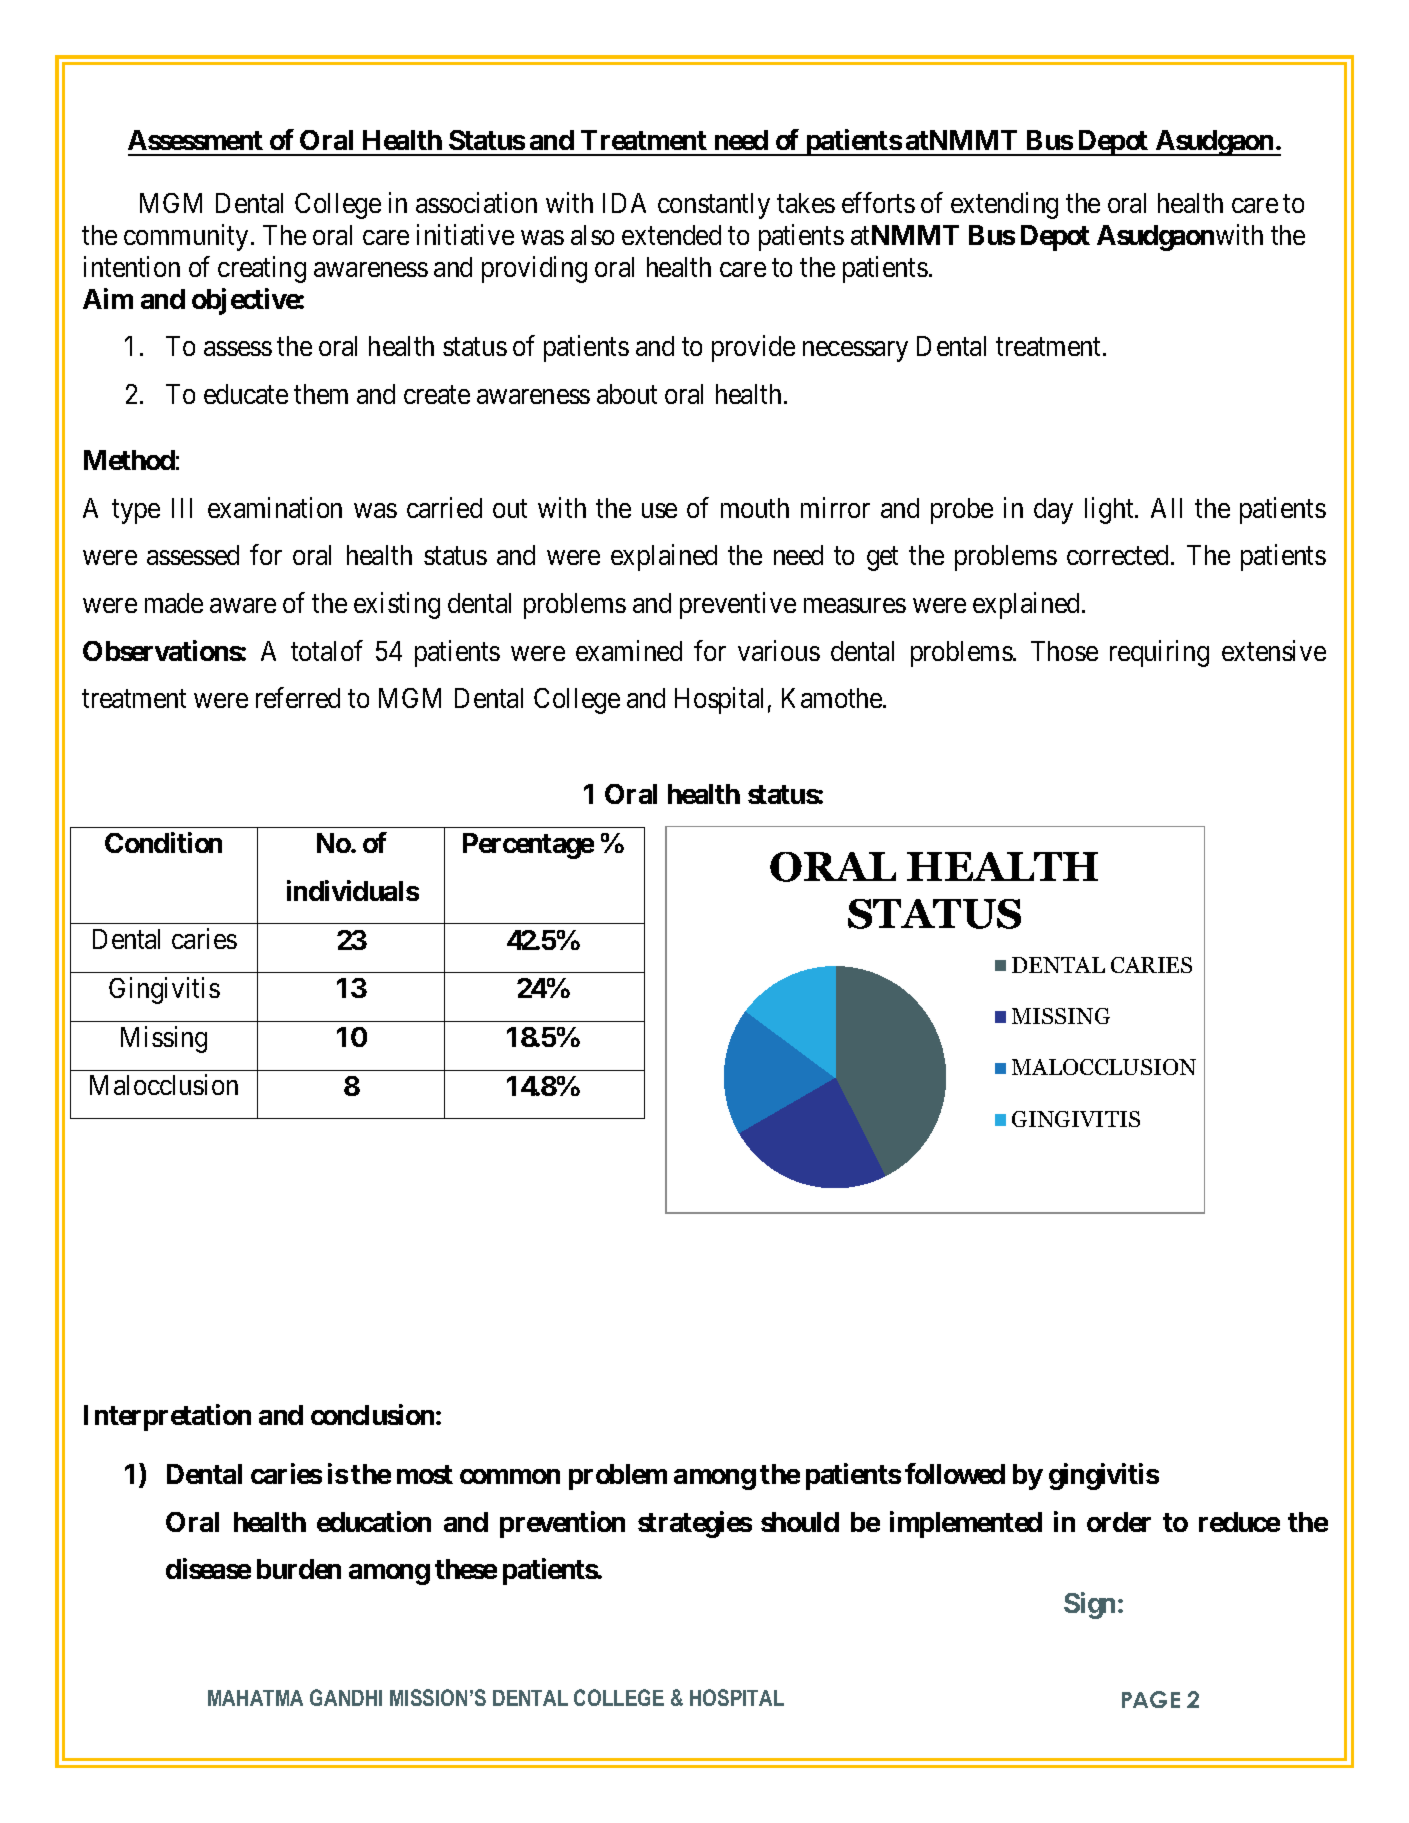 The width and height of the document is (1409, 1823). What do you see at coordinates (255, 1698) in the document?
I see `MAHATMA` at bounding box center [255, 1698].
